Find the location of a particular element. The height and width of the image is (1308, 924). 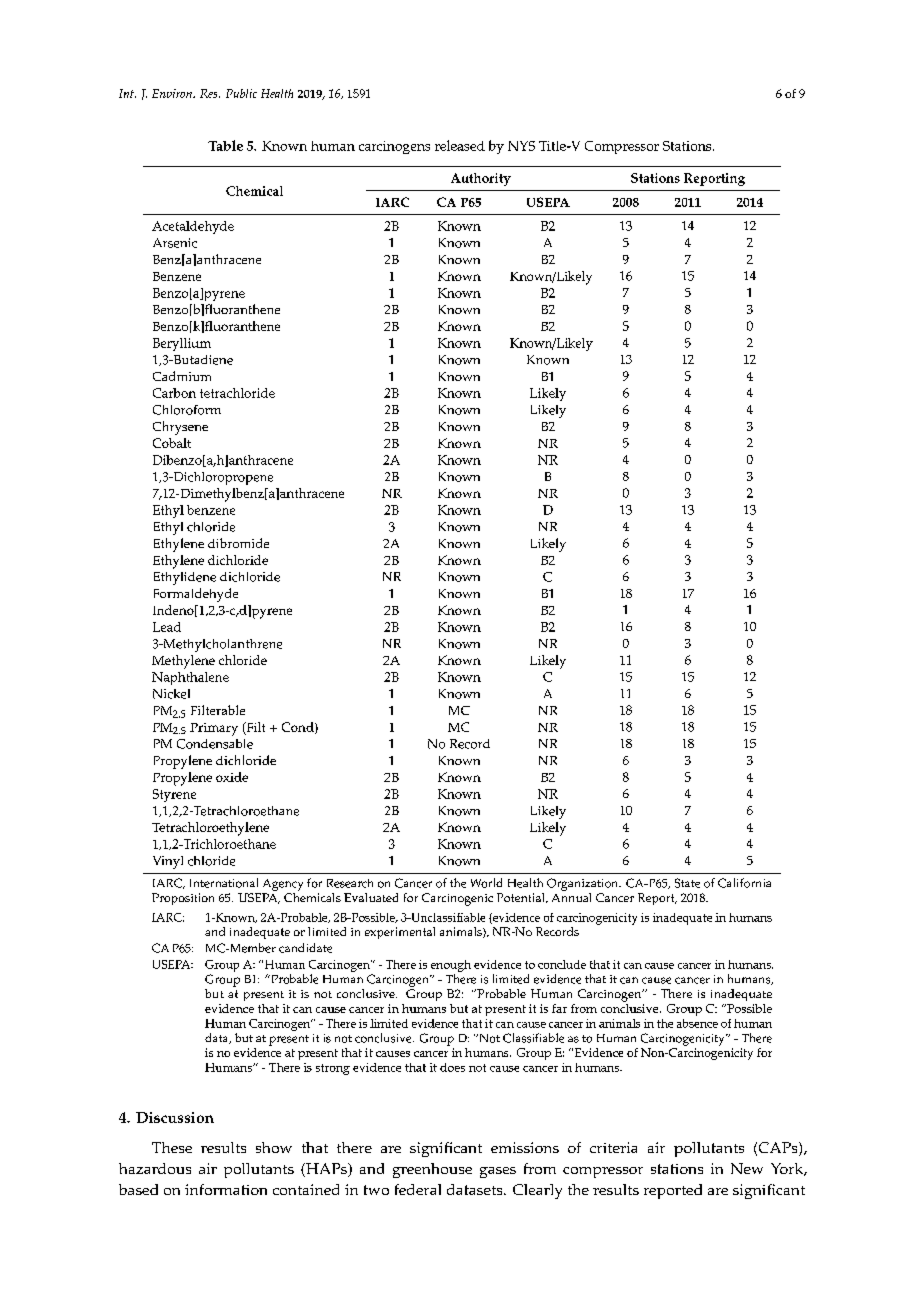

information is located at coordinates (226, 1189).
